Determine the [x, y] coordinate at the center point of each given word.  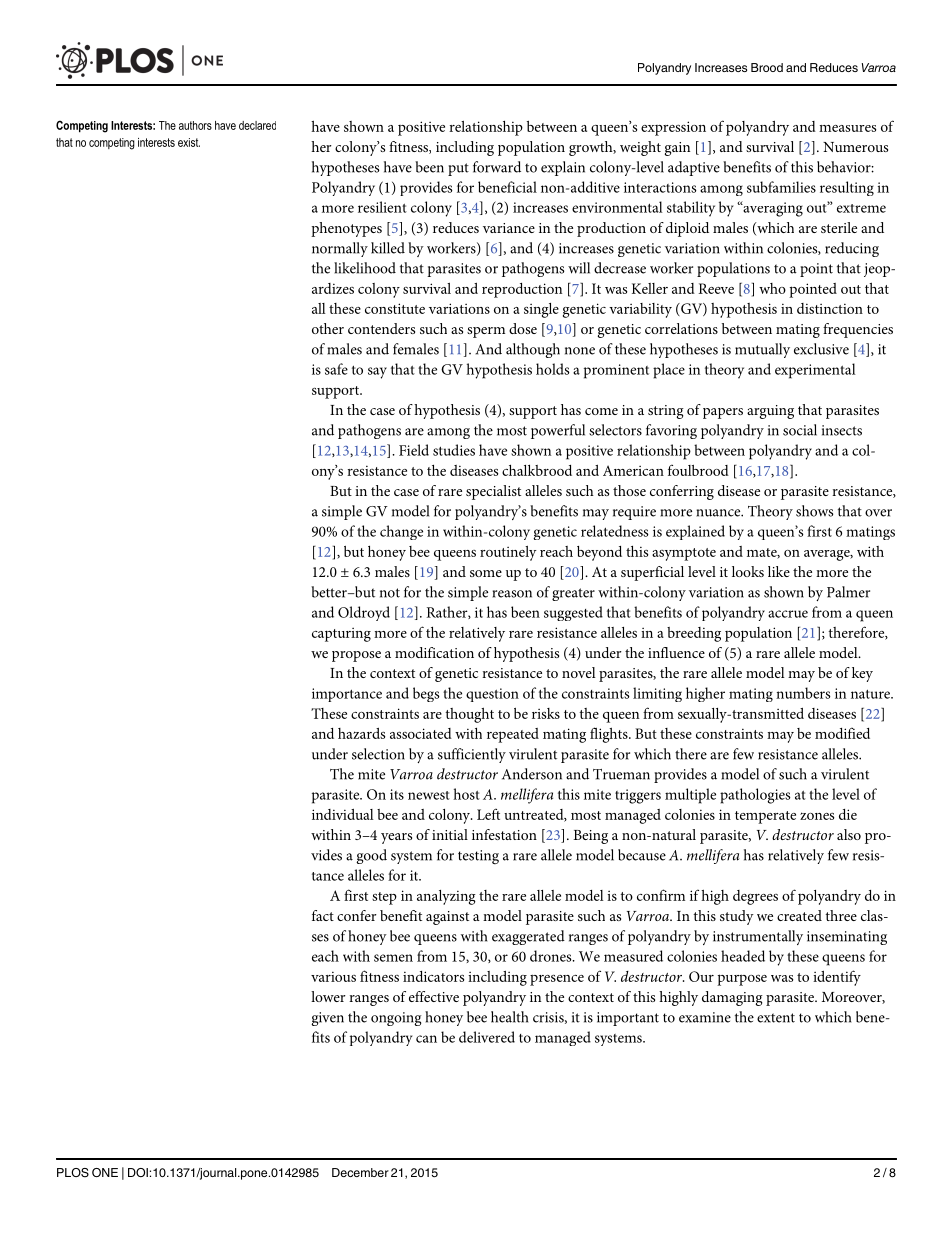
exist [189, 142]
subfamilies [781, 187]
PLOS [73, 1173]
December [360, 1172]
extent [776, 1018]
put [458, 169]
